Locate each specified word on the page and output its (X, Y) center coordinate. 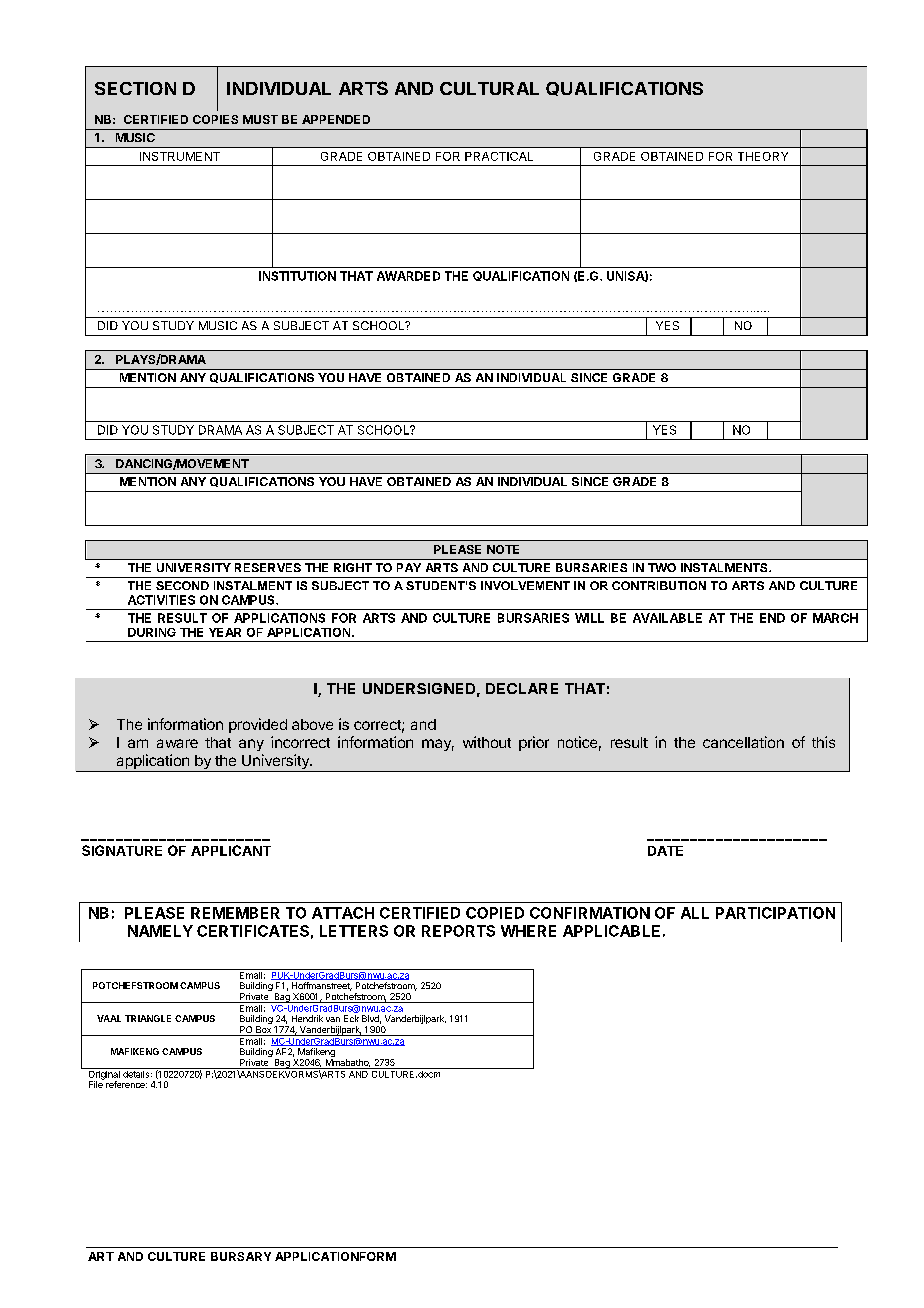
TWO (662, 567)
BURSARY (241, 1256)
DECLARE (522, 688)
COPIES (215, 119)
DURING (152, 632)
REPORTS (458, 931)
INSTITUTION (297, 276)
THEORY (763, 156)
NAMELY (160, 931)
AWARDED (408, 276)
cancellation (743, 742)
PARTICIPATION (775, 913)
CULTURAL (489, 88)
